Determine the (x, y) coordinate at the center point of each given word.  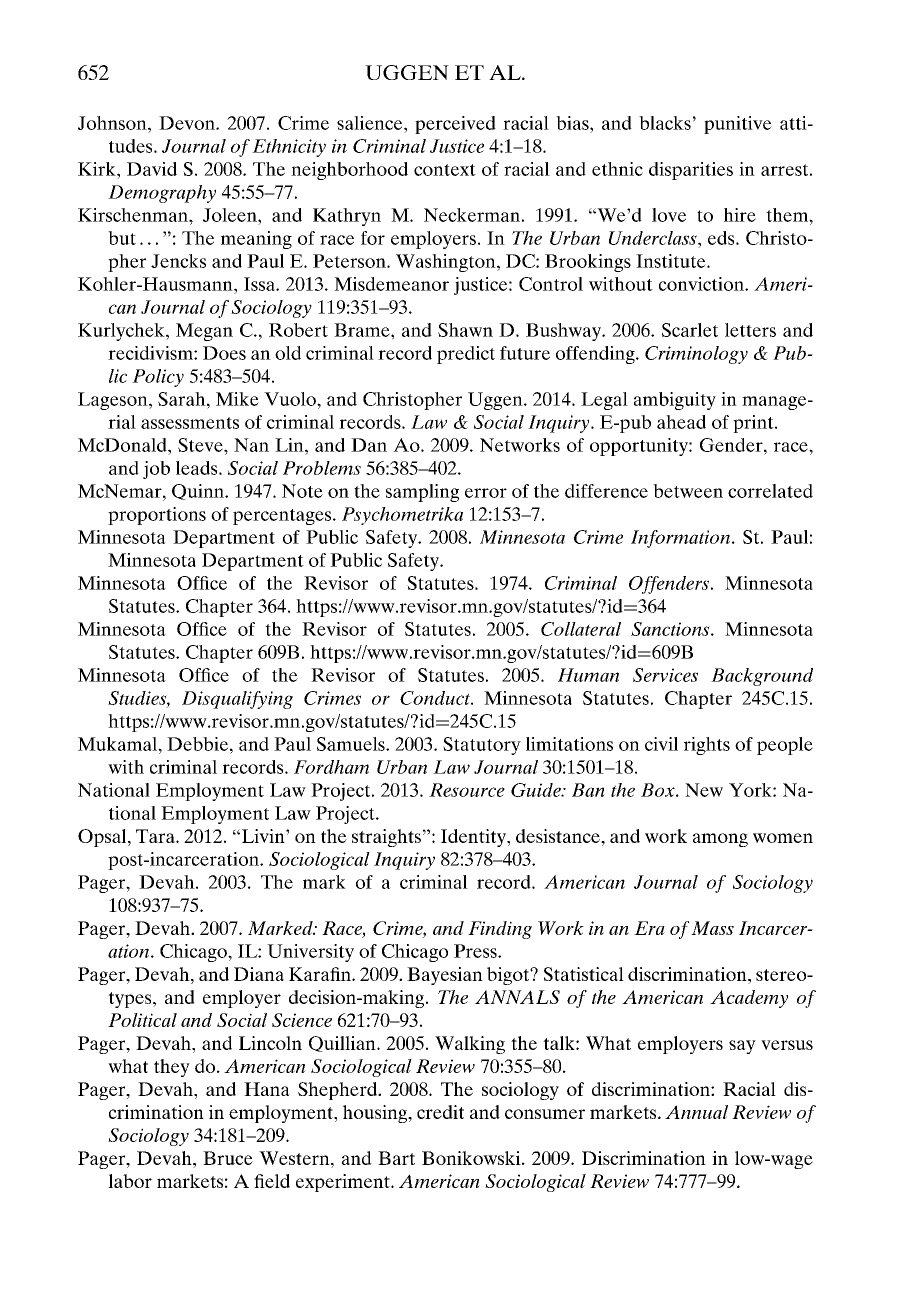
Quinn (199, 492)
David (152, 169)
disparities (691, 171)
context (445, 170)
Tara (156, 836)
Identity (474, 838)
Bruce (228, 1158)
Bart (396, 1158)
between (688, 491)
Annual (696, 1112)
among (720, 840)
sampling (422, 493)
